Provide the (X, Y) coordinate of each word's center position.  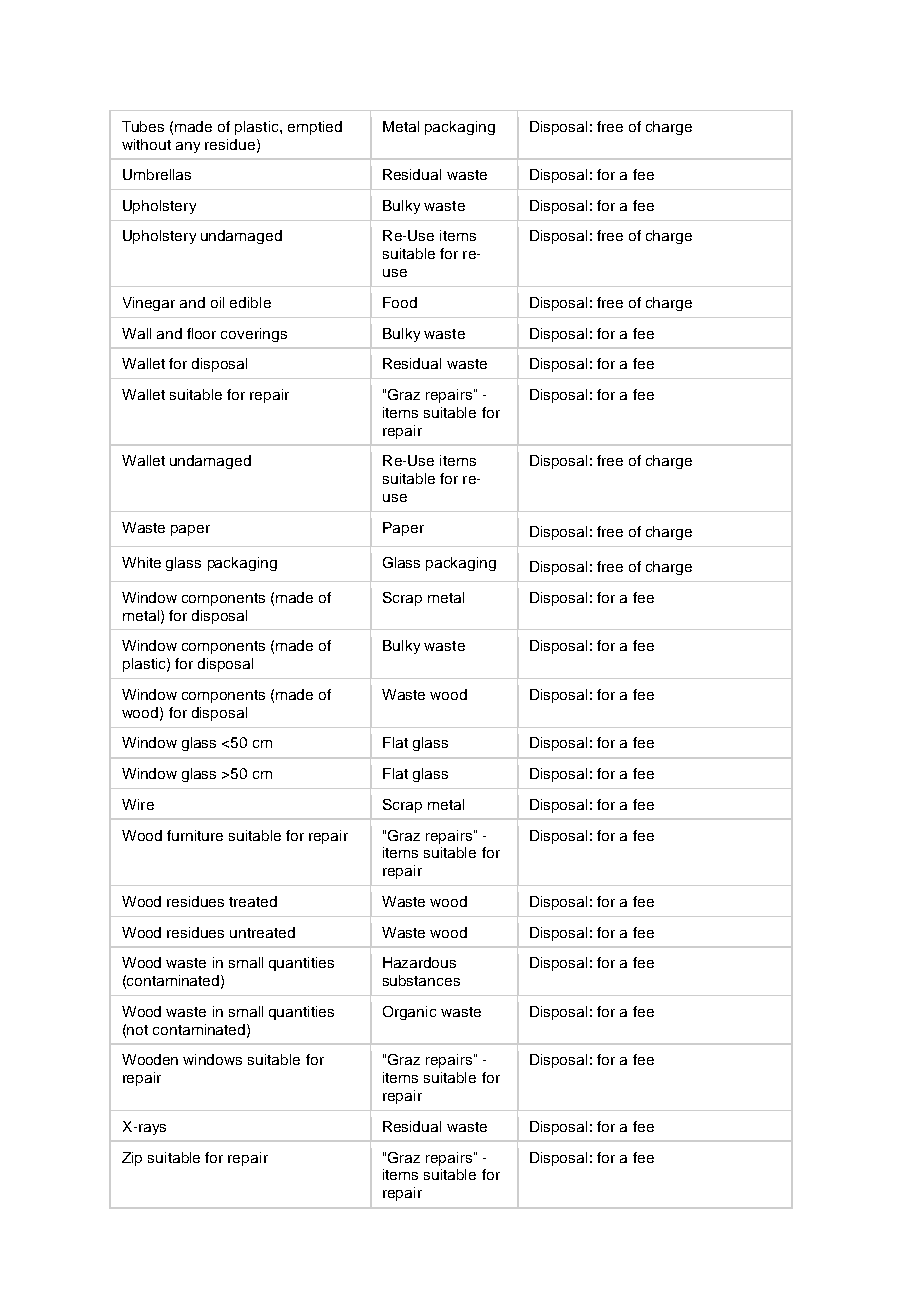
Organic (409, 1013)
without (146, 144)
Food (400, 302)
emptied (315, 128)
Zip (132, 1159)
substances (421, 980)
